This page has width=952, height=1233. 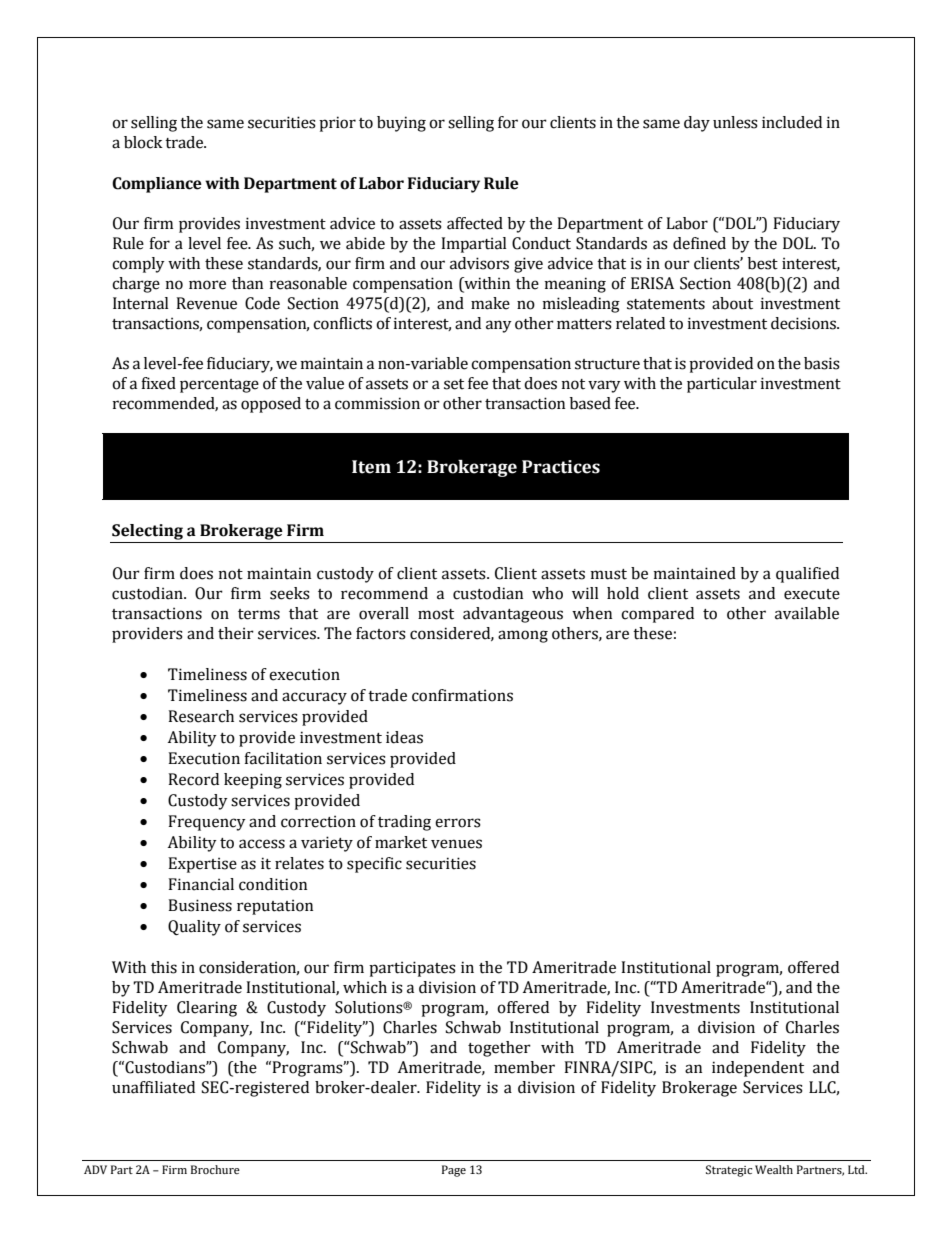 I want to click on qualified, so click(x=807, y=575).
